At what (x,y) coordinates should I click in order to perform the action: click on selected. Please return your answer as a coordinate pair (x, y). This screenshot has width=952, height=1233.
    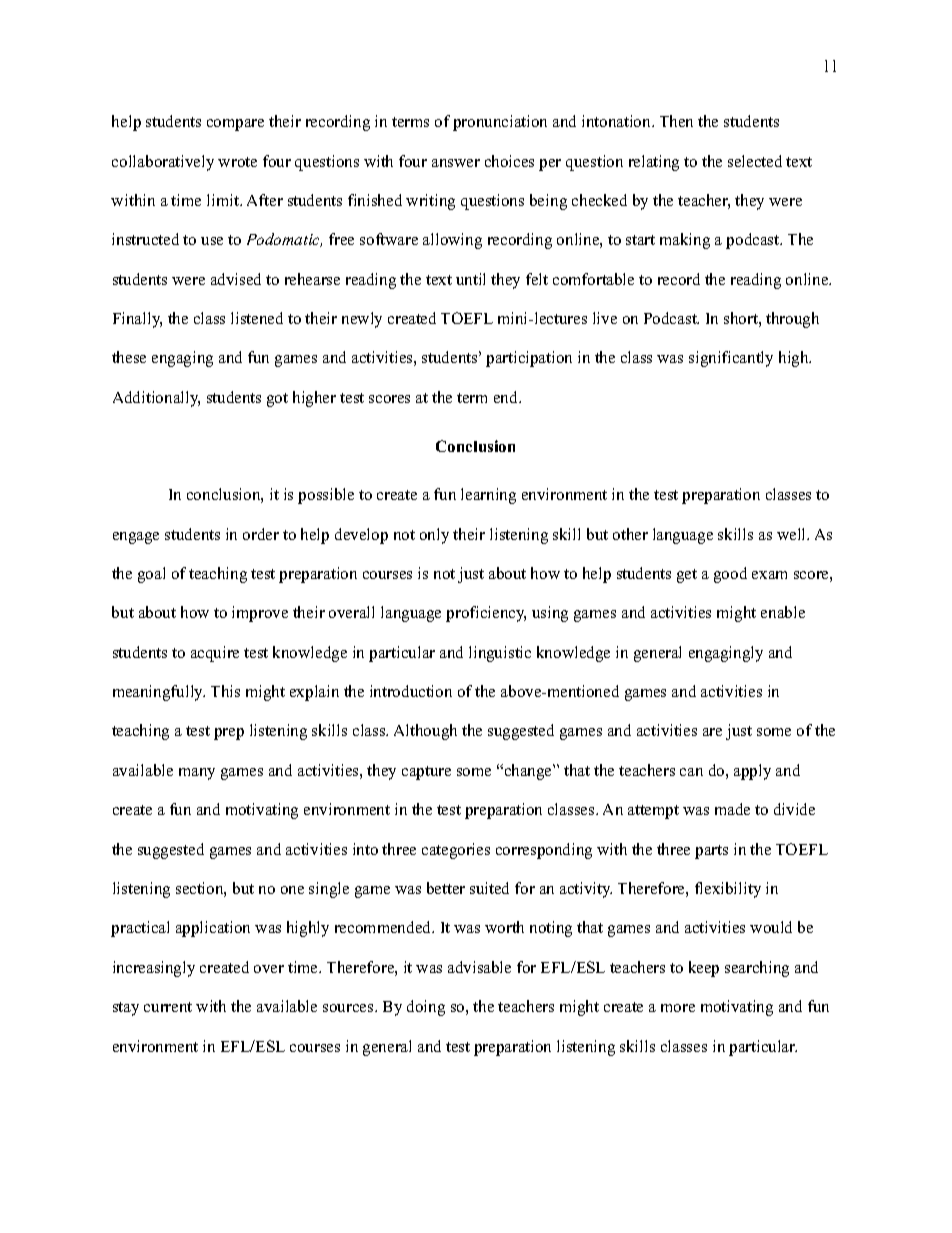
    Looking at the image, I should click on (755, 161).
